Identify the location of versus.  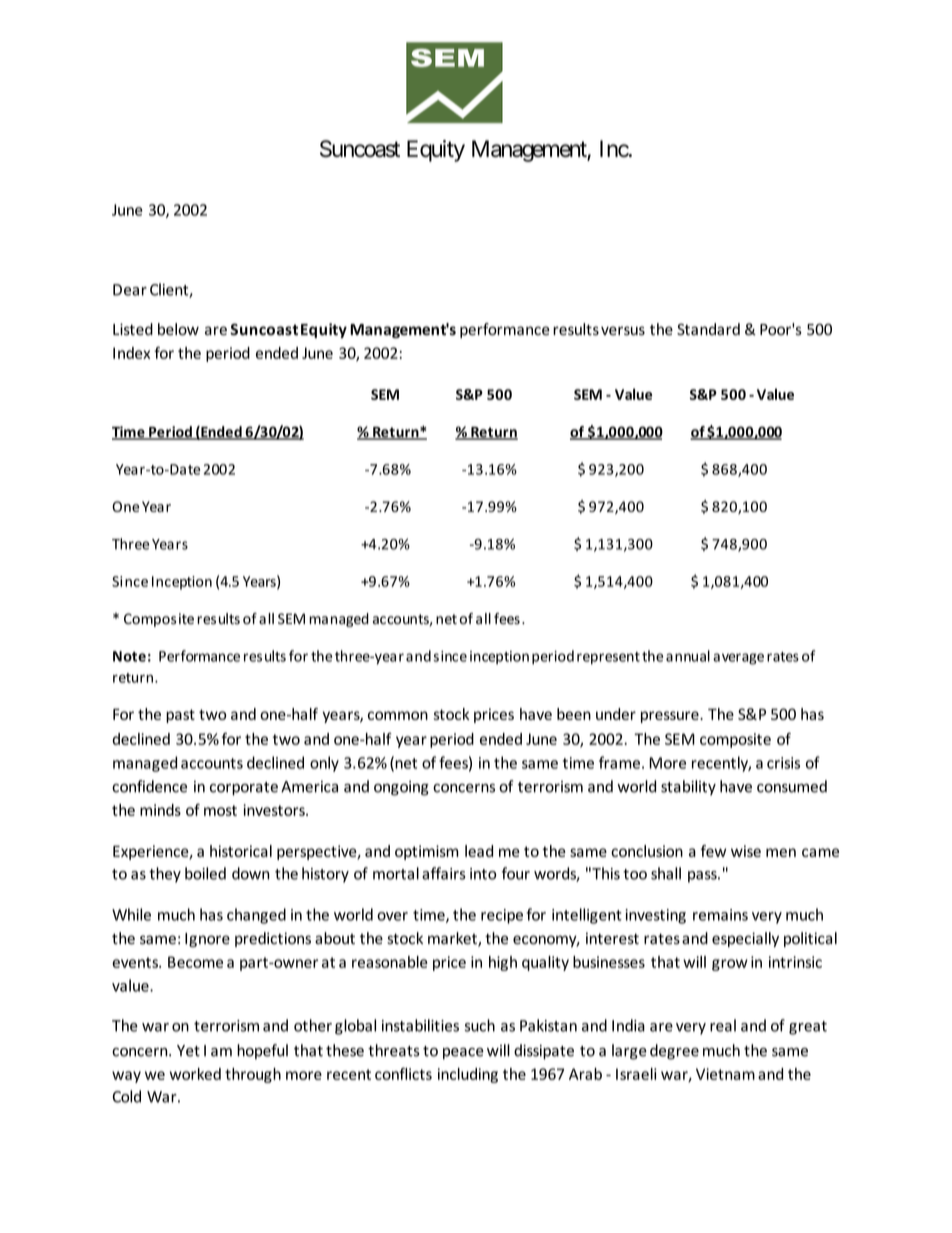
(623, 331).
